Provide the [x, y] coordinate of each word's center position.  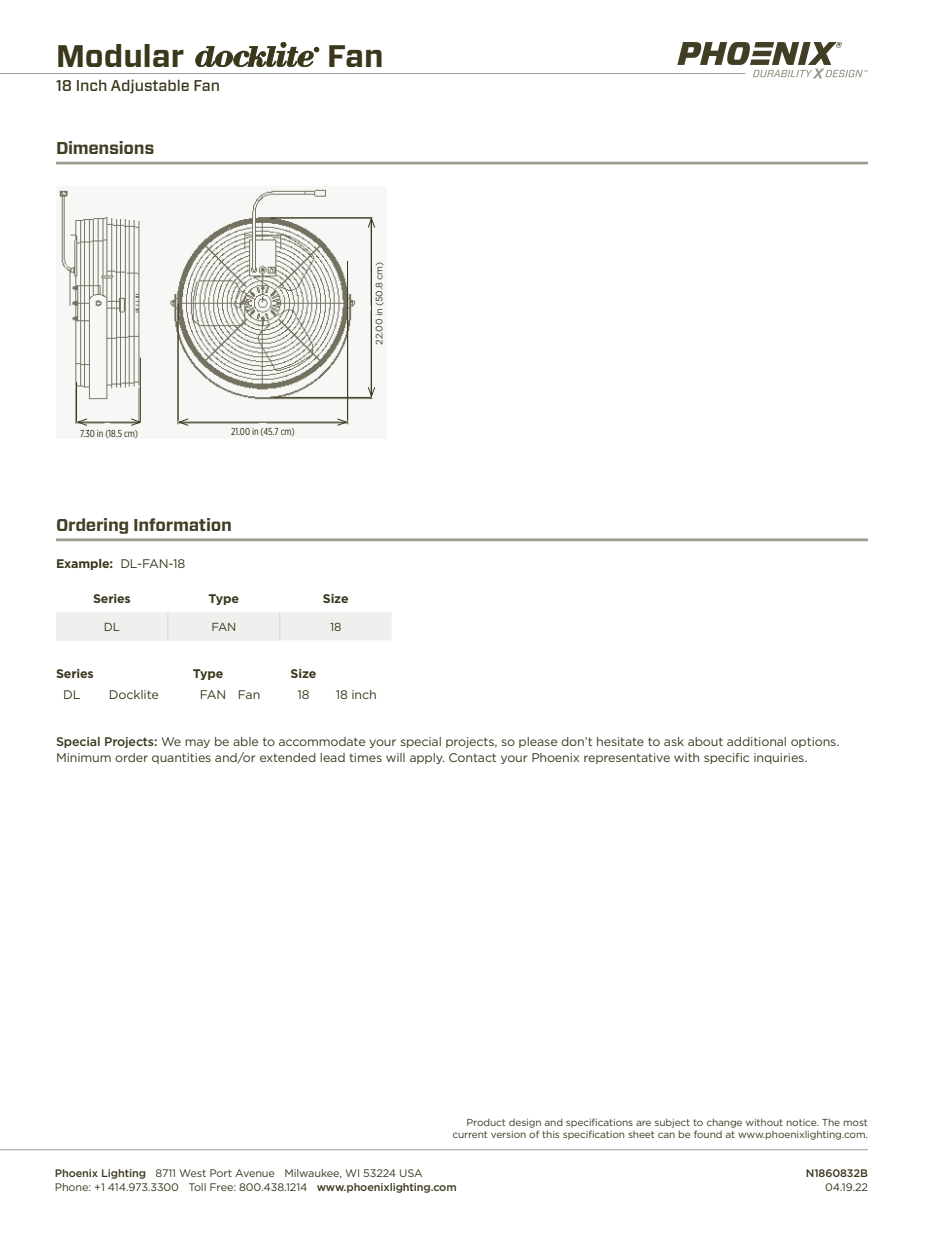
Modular [121, 55]
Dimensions [105, 147]
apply [427, 758]
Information [182, 524]
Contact [472, 757]
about [705, 741]
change [724, 1123]
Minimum [84, 757]
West [192, 1173]
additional [756, 741]
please [538, 742]
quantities [181, 758]
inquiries [780, 758]
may [197, 743]
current [470, 1134]
